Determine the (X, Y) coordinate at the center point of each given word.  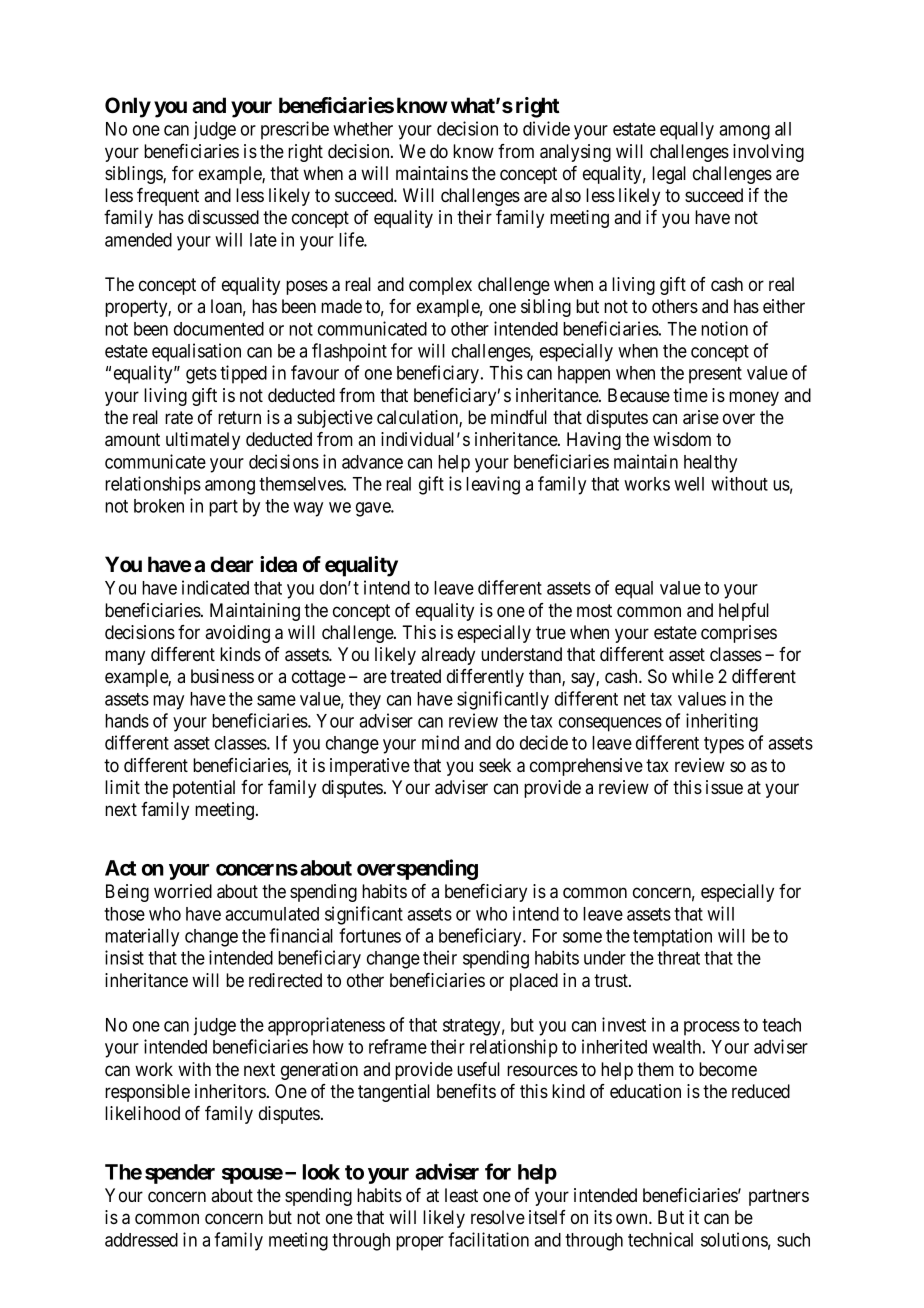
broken (159, 506)
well (689, 484)
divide (546, 128)
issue (724, 787)
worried (183, 891)
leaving (493, 485)
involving (768, 153)
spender (180, 1174)
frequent (168, 197)
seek (495, 765)
